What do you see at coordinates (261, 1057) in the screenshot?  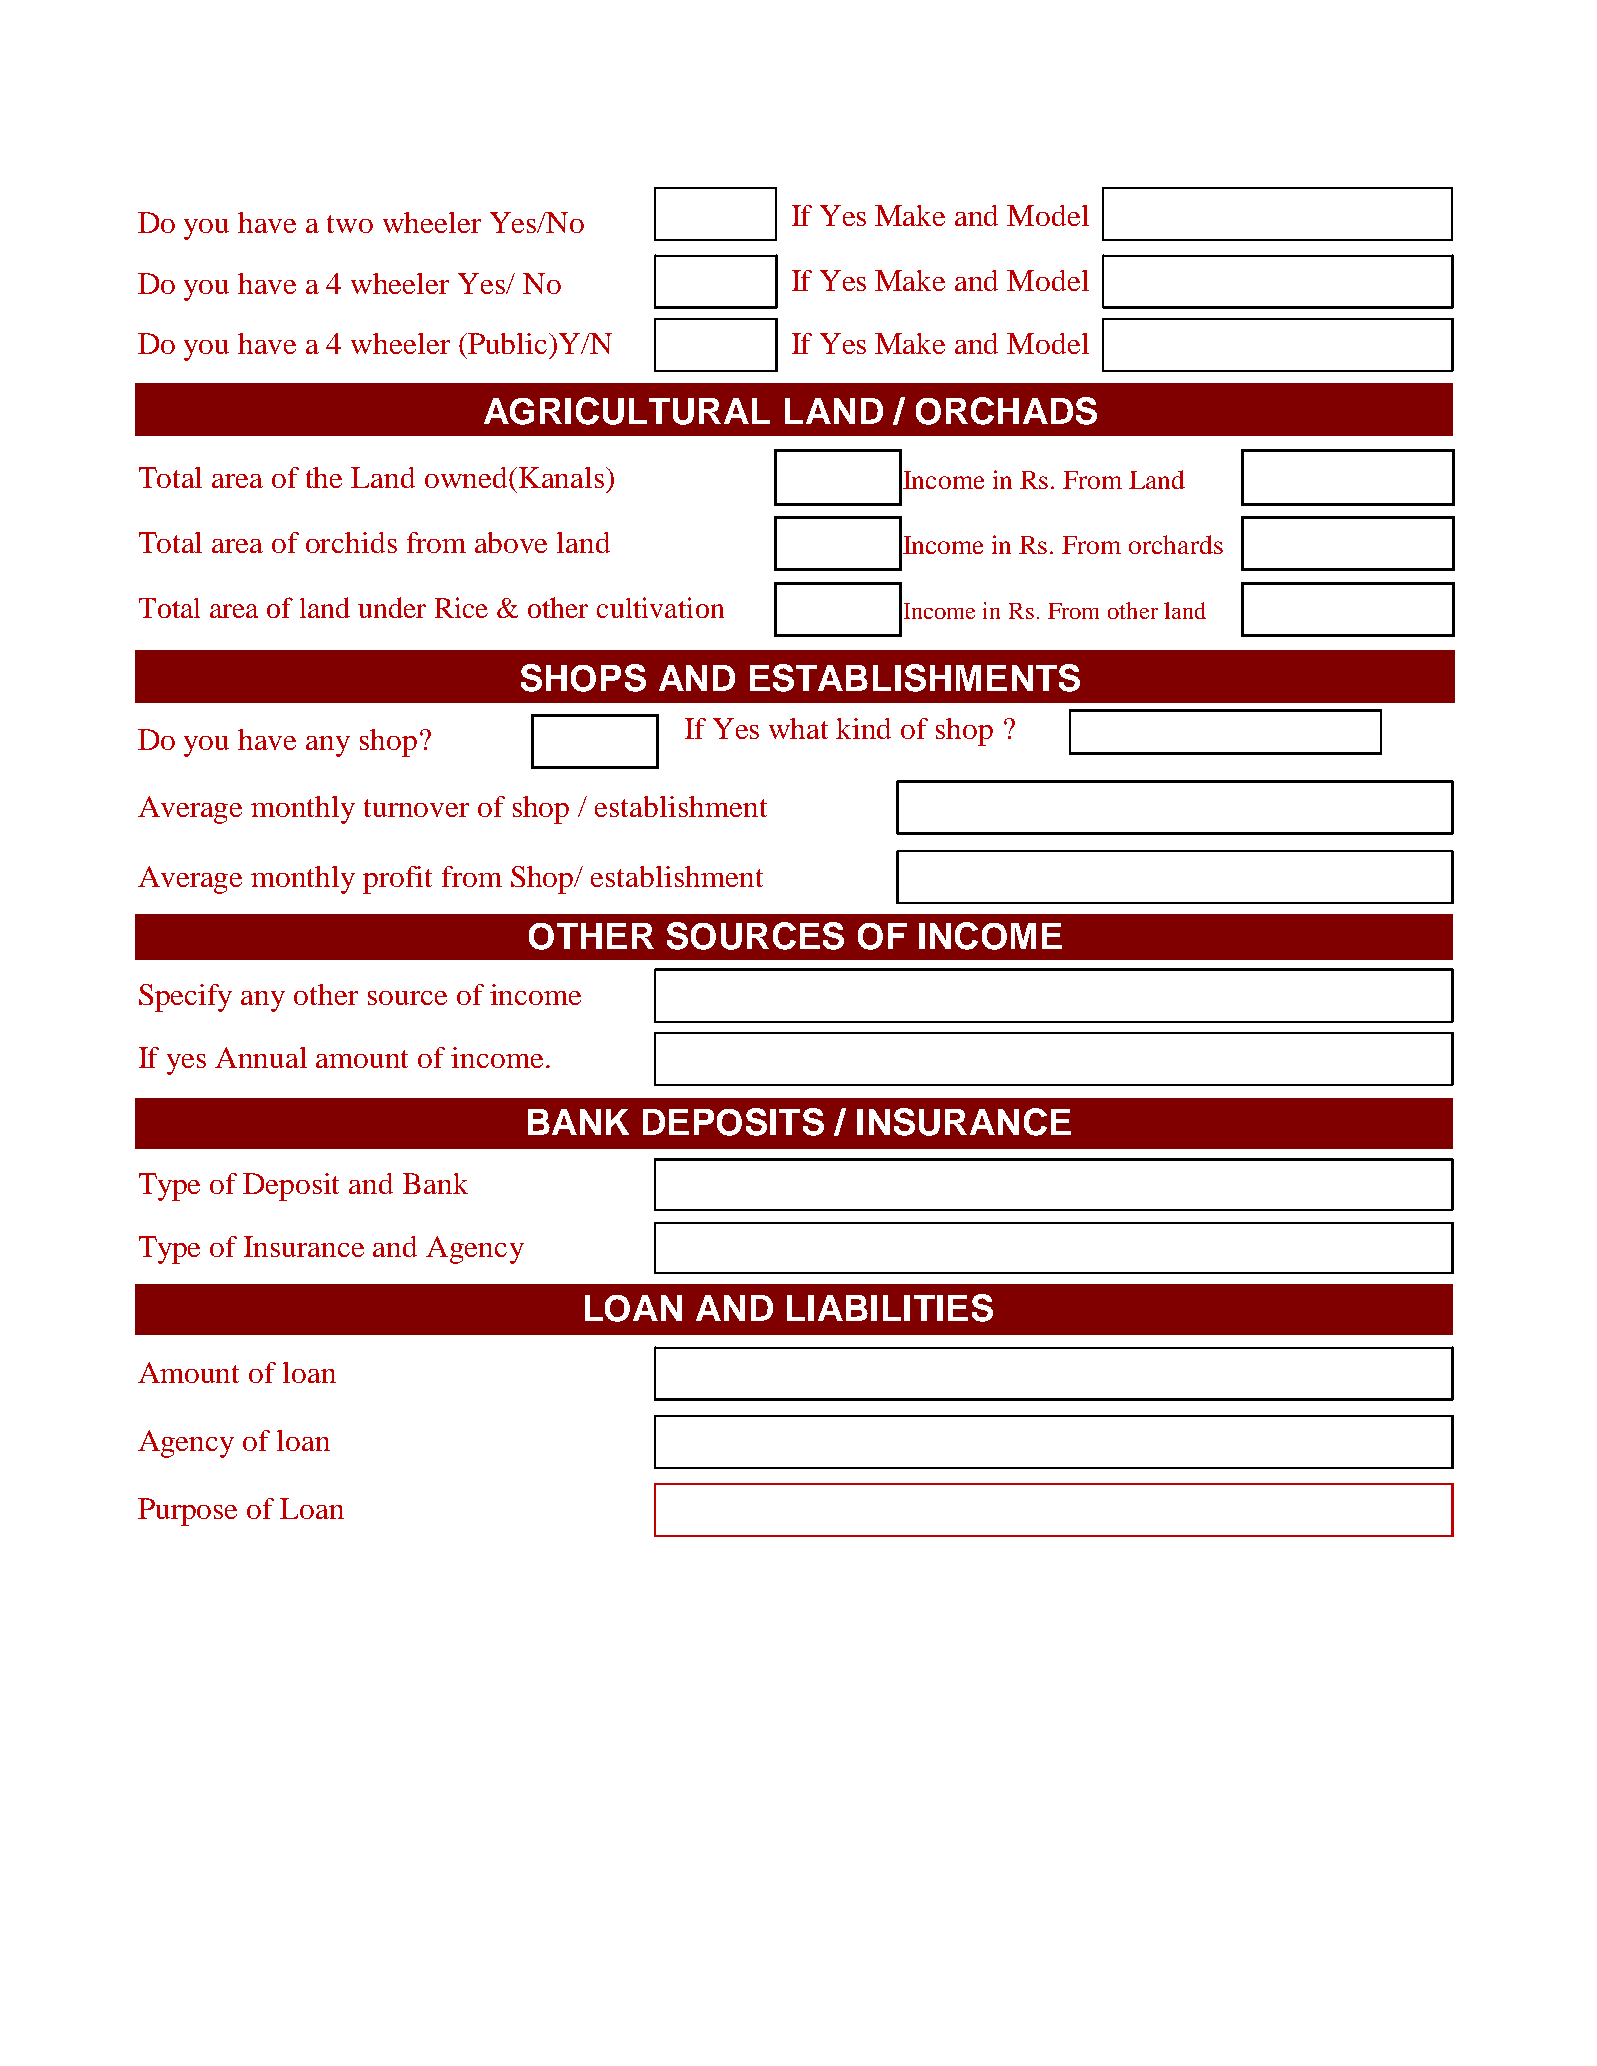 I see `Annual` at bounding box center [261, 1057].
